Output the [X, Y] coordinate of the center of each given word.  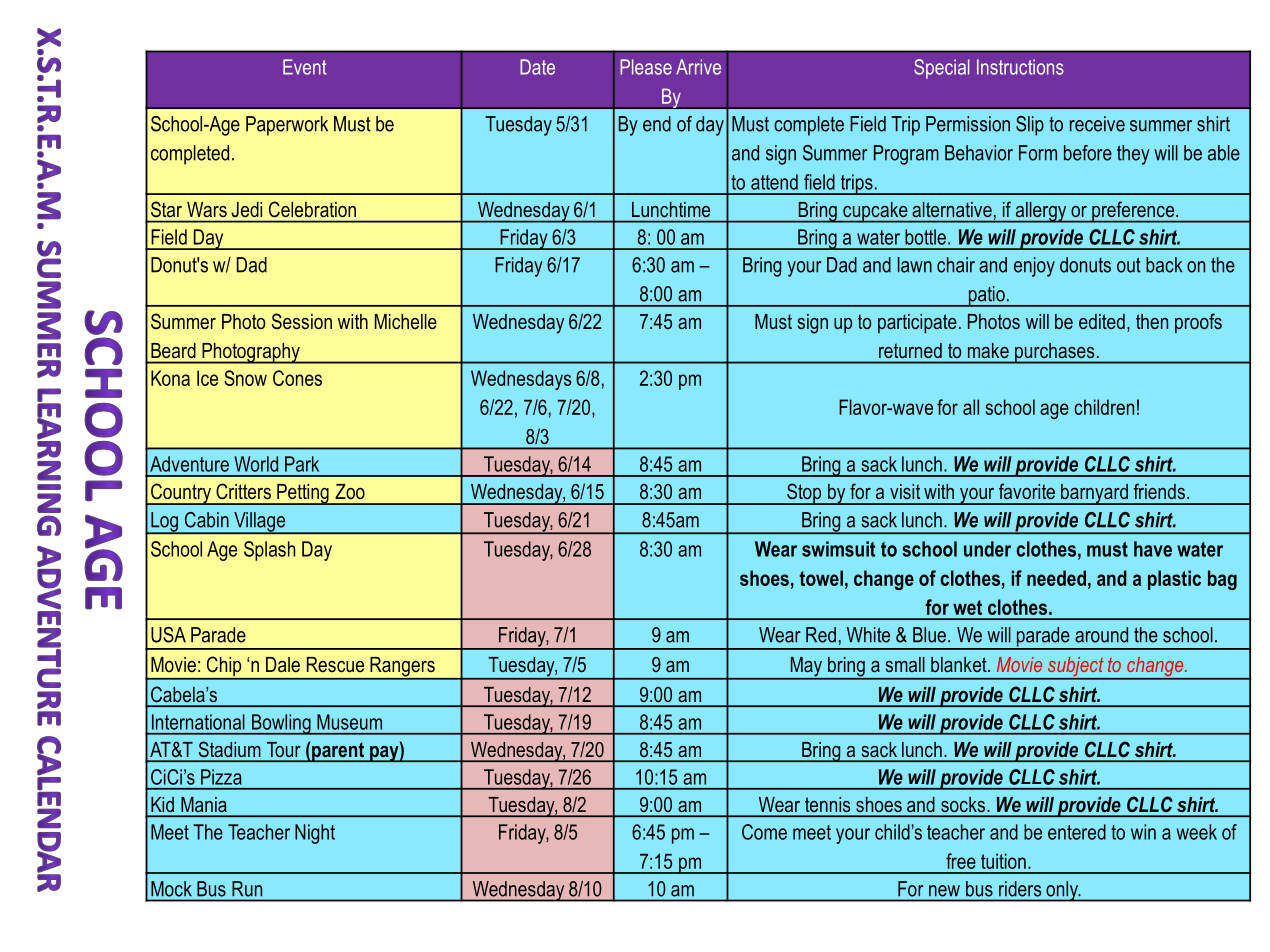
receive [1097, 124]
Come [764, 832]
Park [302, 464]
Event [305, 67]
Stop [804, 494]
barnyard [1094, 494]
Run [247, 889]
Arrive [698, 67]
